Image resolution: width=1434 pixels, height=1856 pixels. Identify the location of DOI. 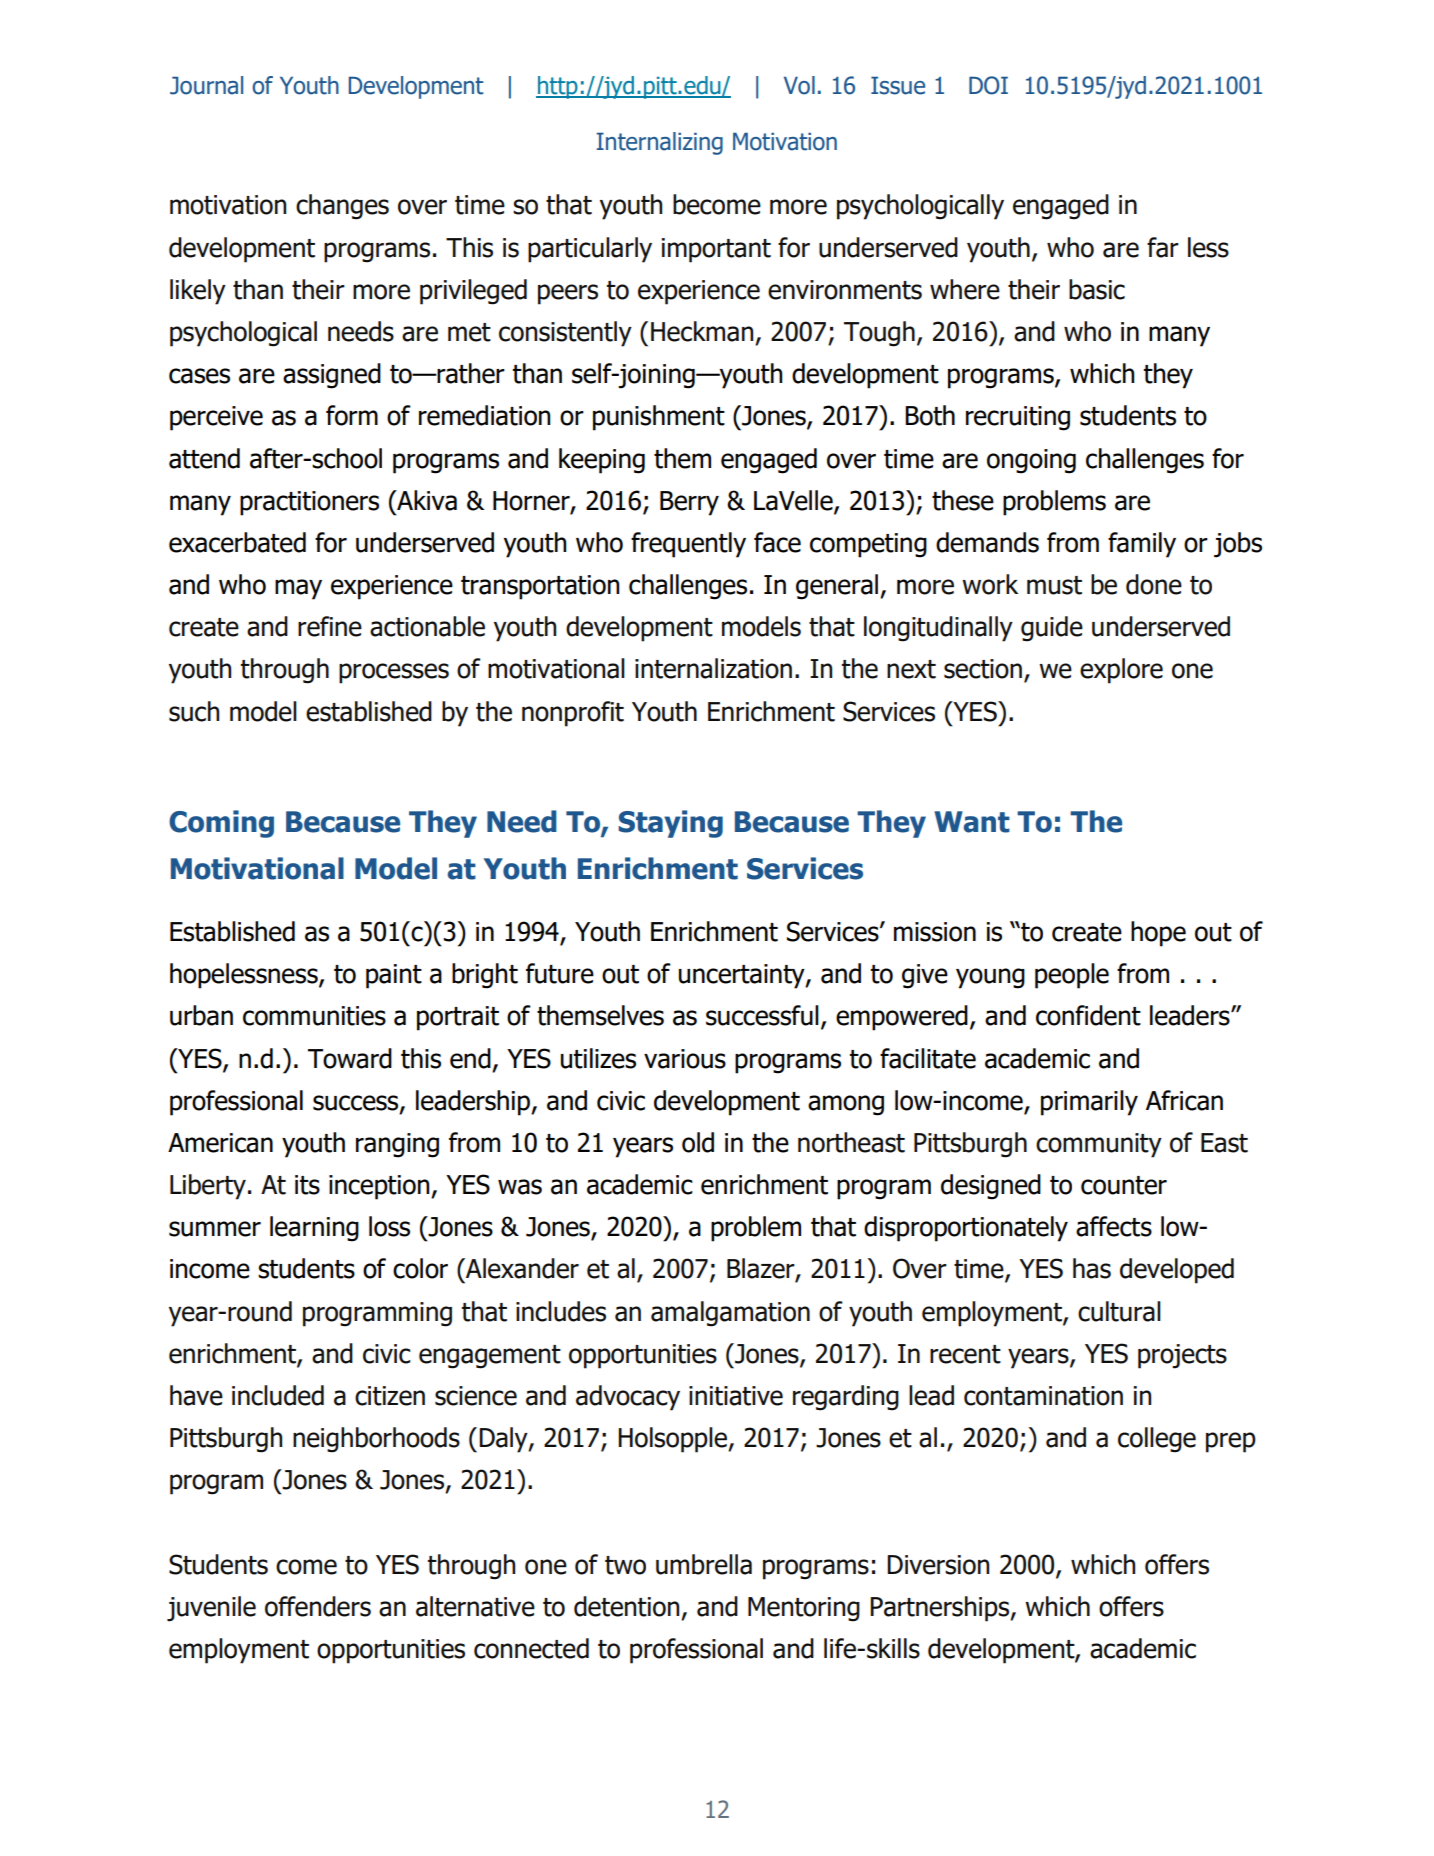
(988, 85).
